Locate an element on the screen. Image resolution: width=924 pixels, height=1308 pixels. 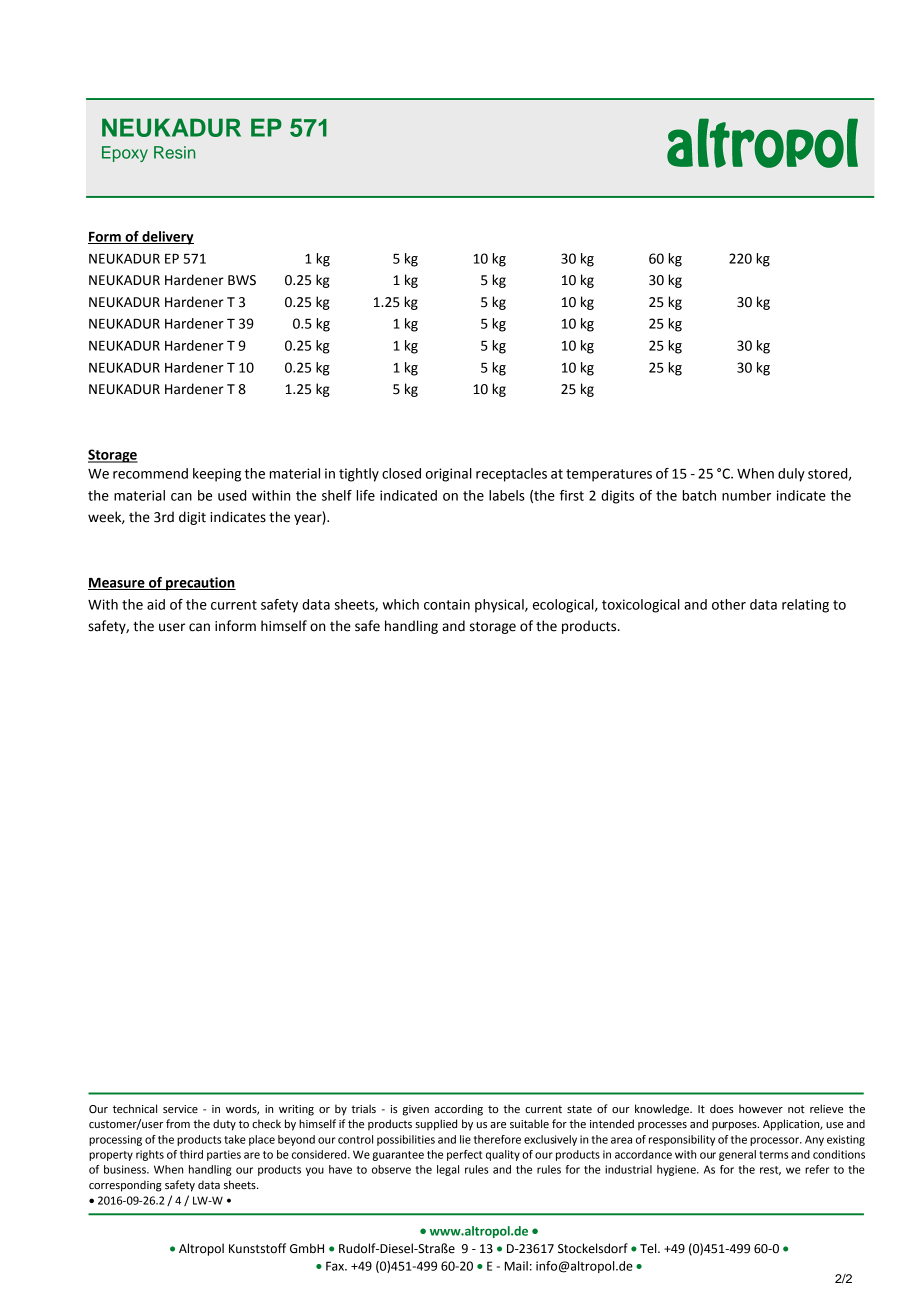
labels is located at coordinates (507, 495).
